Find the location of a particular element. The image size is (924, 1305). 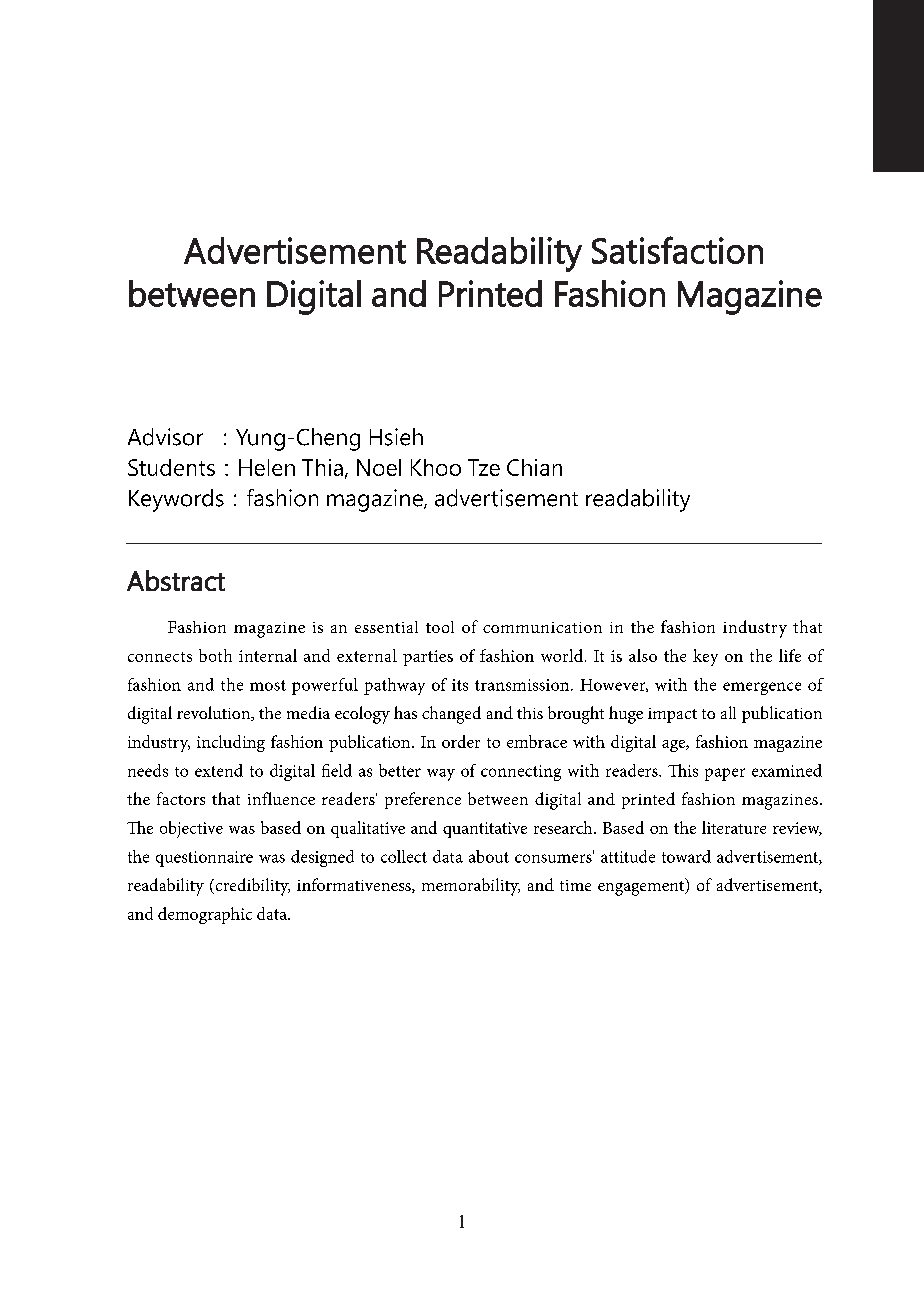

life is located at coordinates (790, 655).
